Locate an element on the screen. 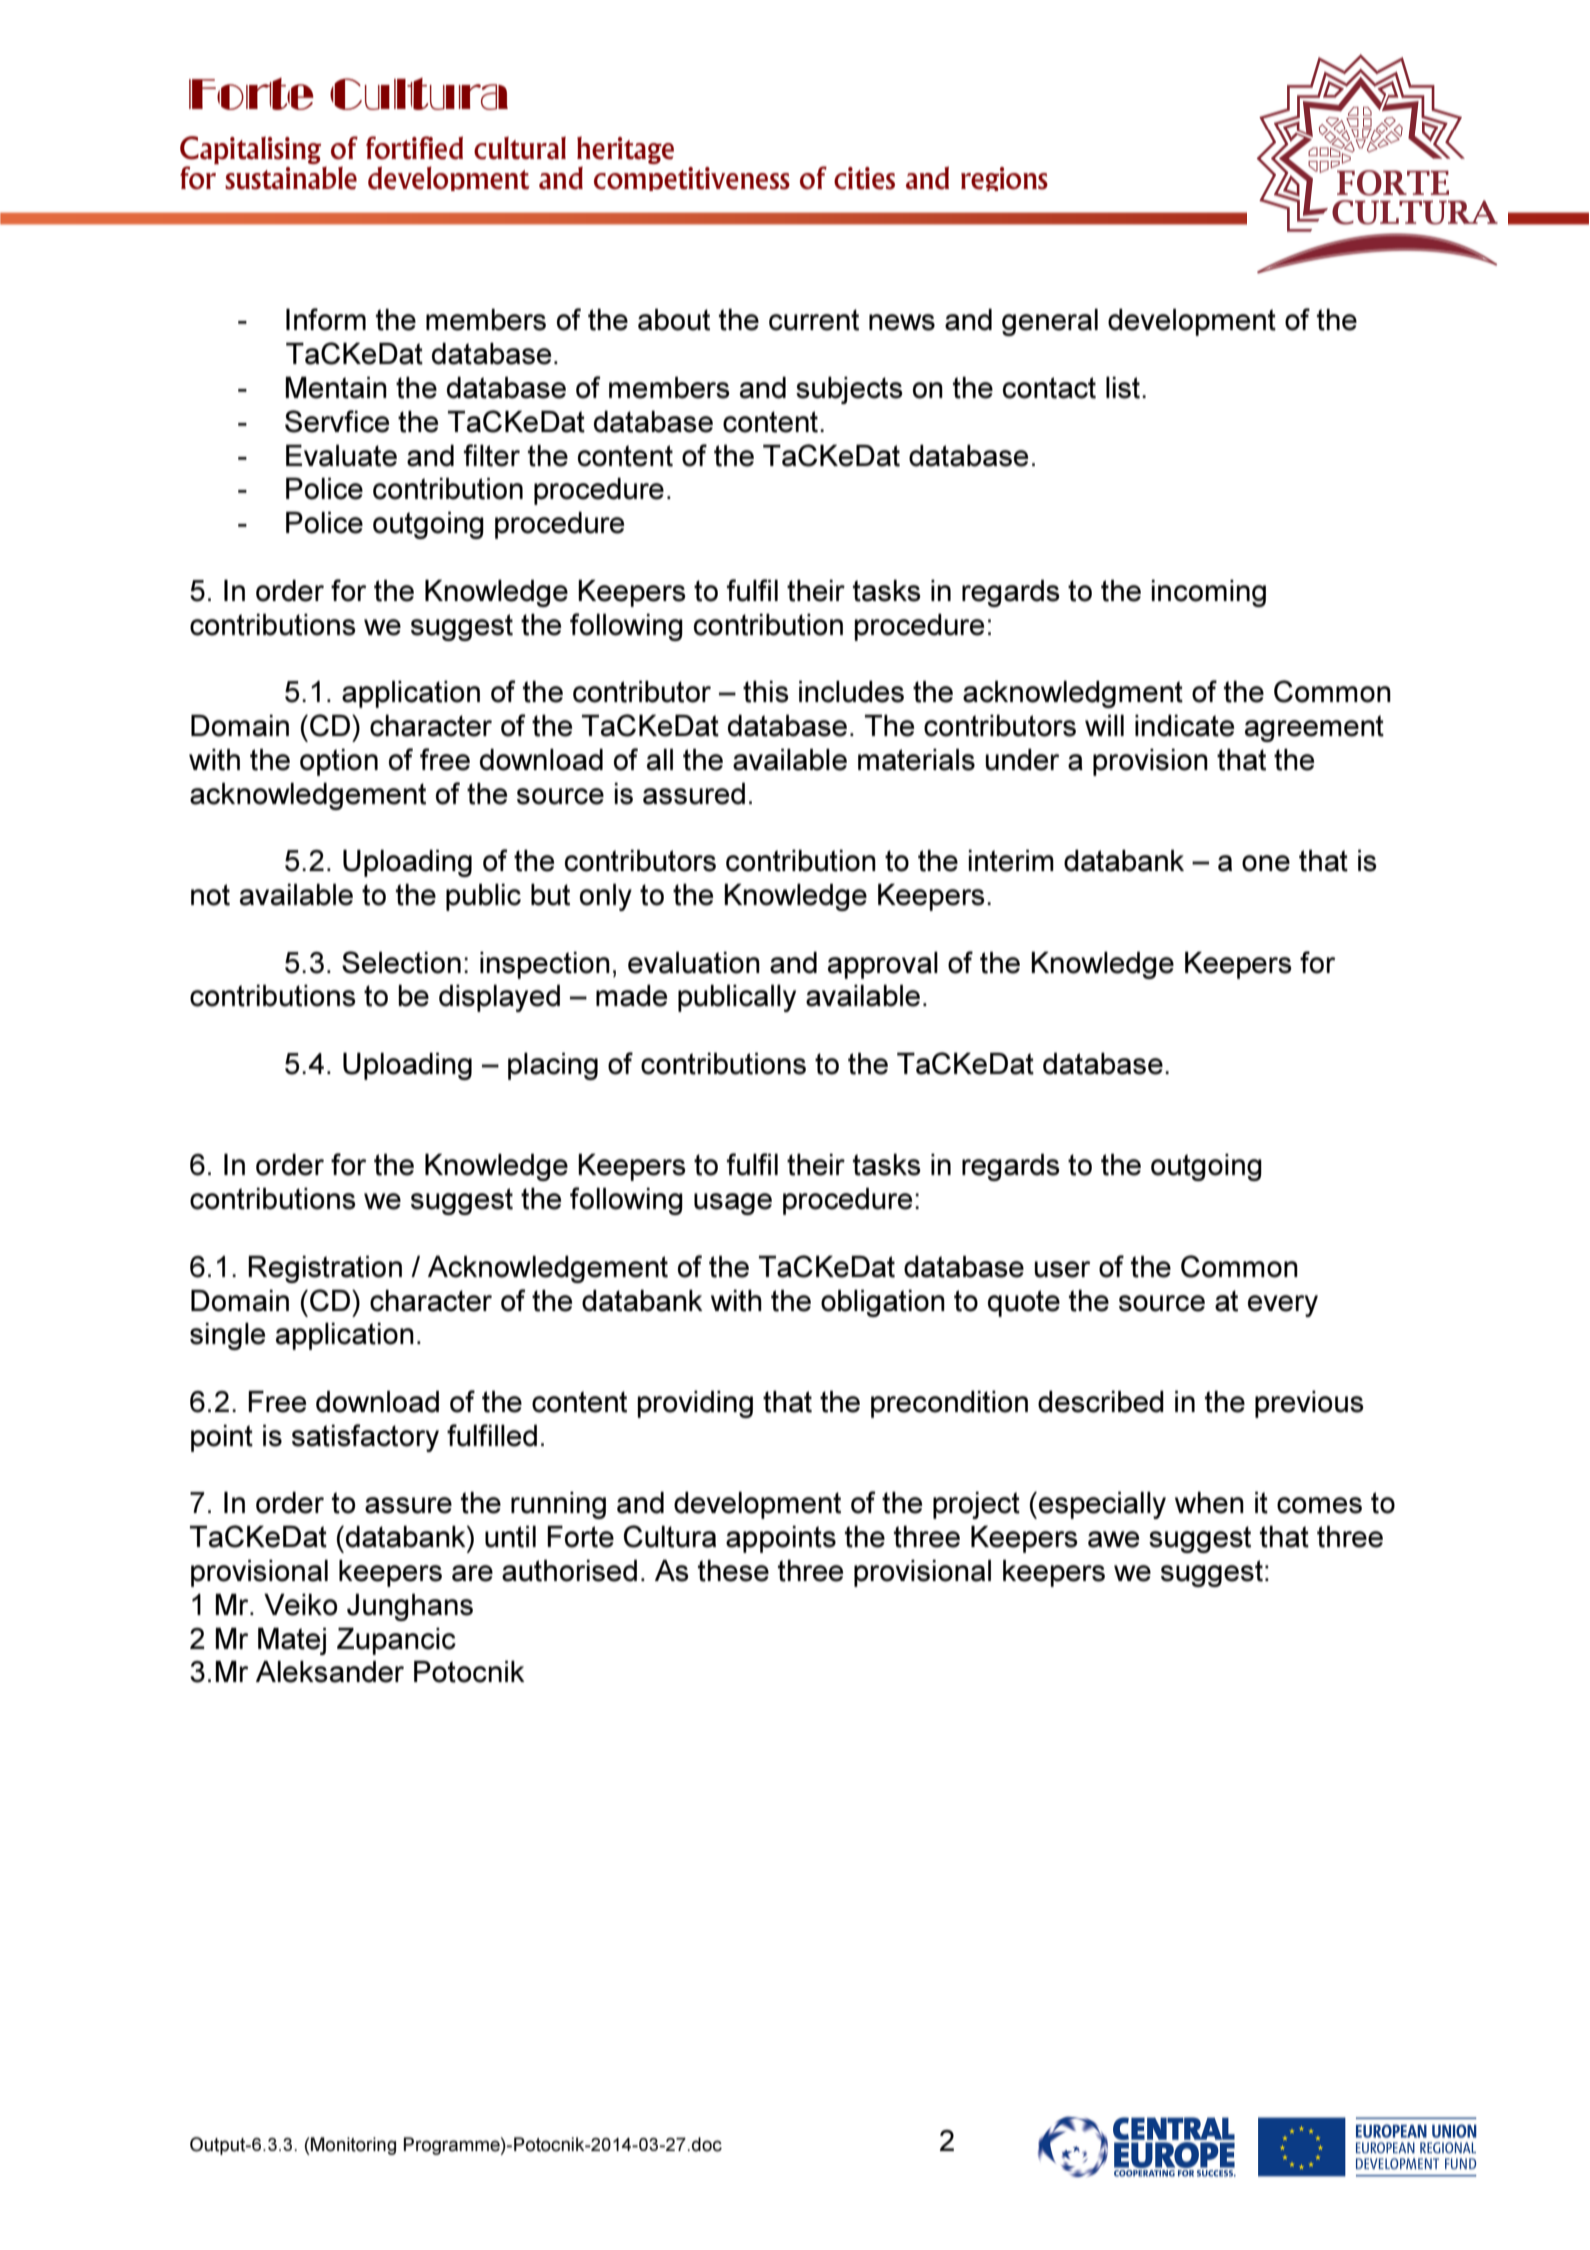 The width and height of the screenshot is (1590, 2250). this is located at coordinates (766, 692).
